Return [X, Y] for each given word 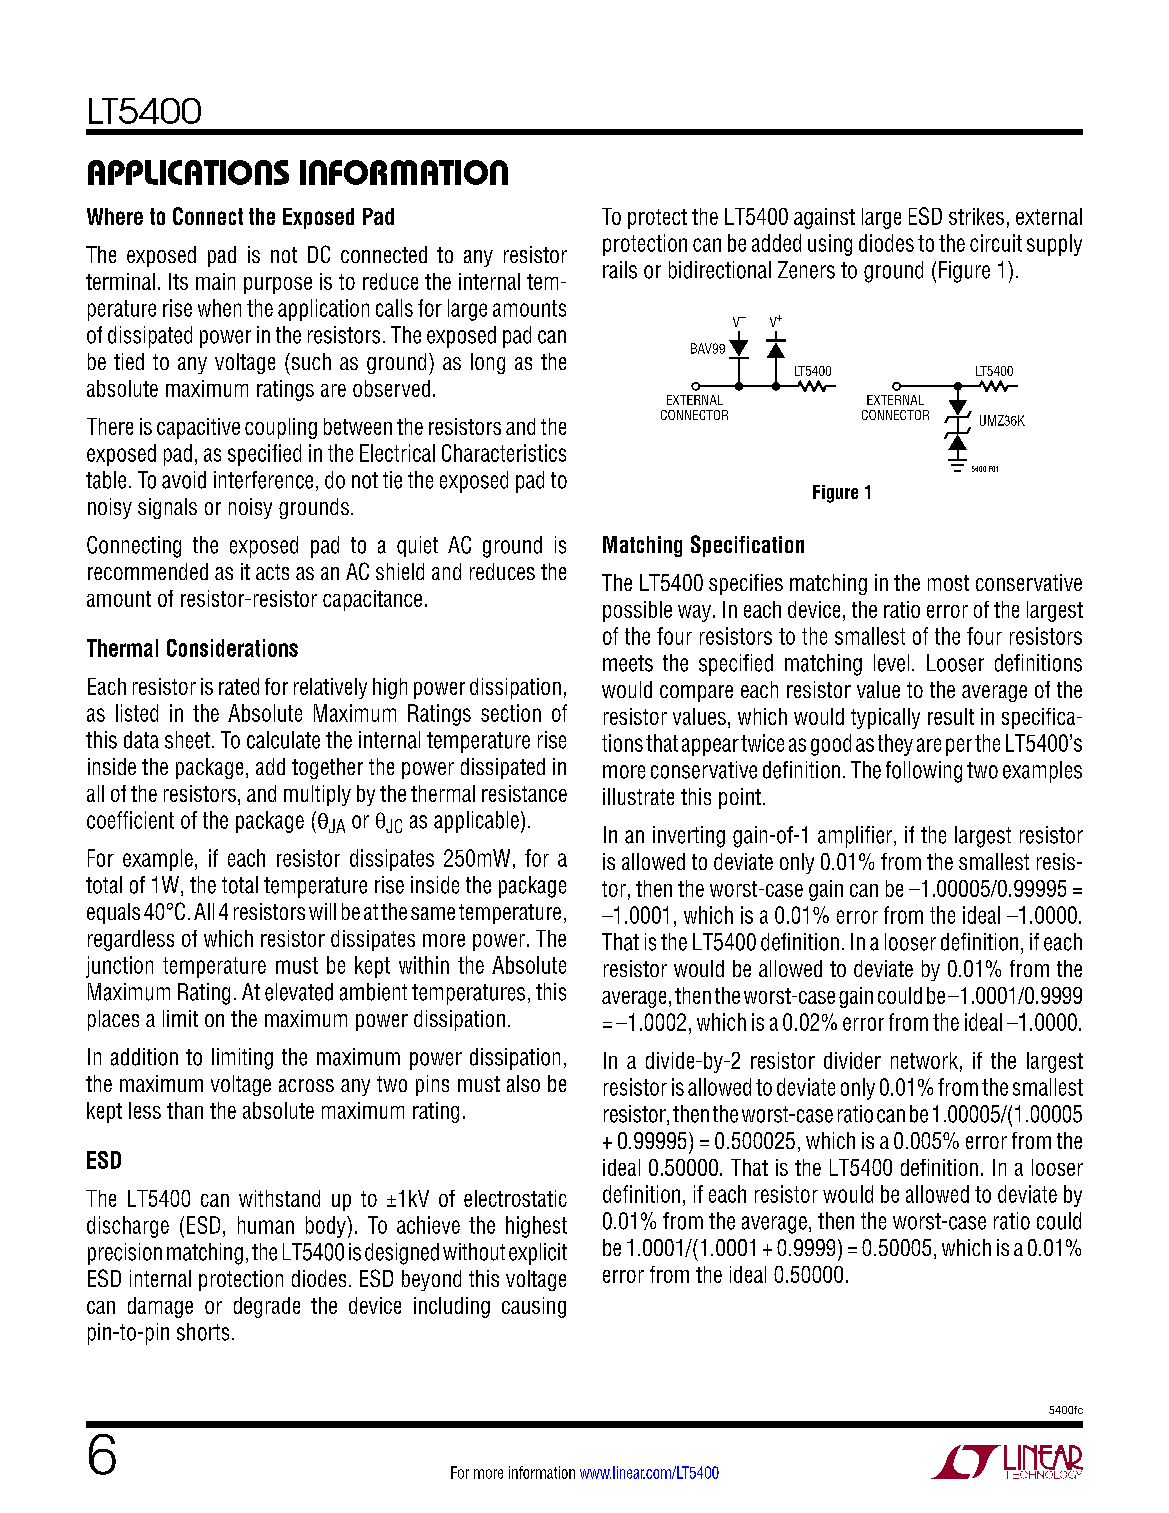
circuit [996, 243]
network [924, 1060]
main [215, 281]
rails [620, 270]
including [452, 1307]
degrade [267, 1307]
